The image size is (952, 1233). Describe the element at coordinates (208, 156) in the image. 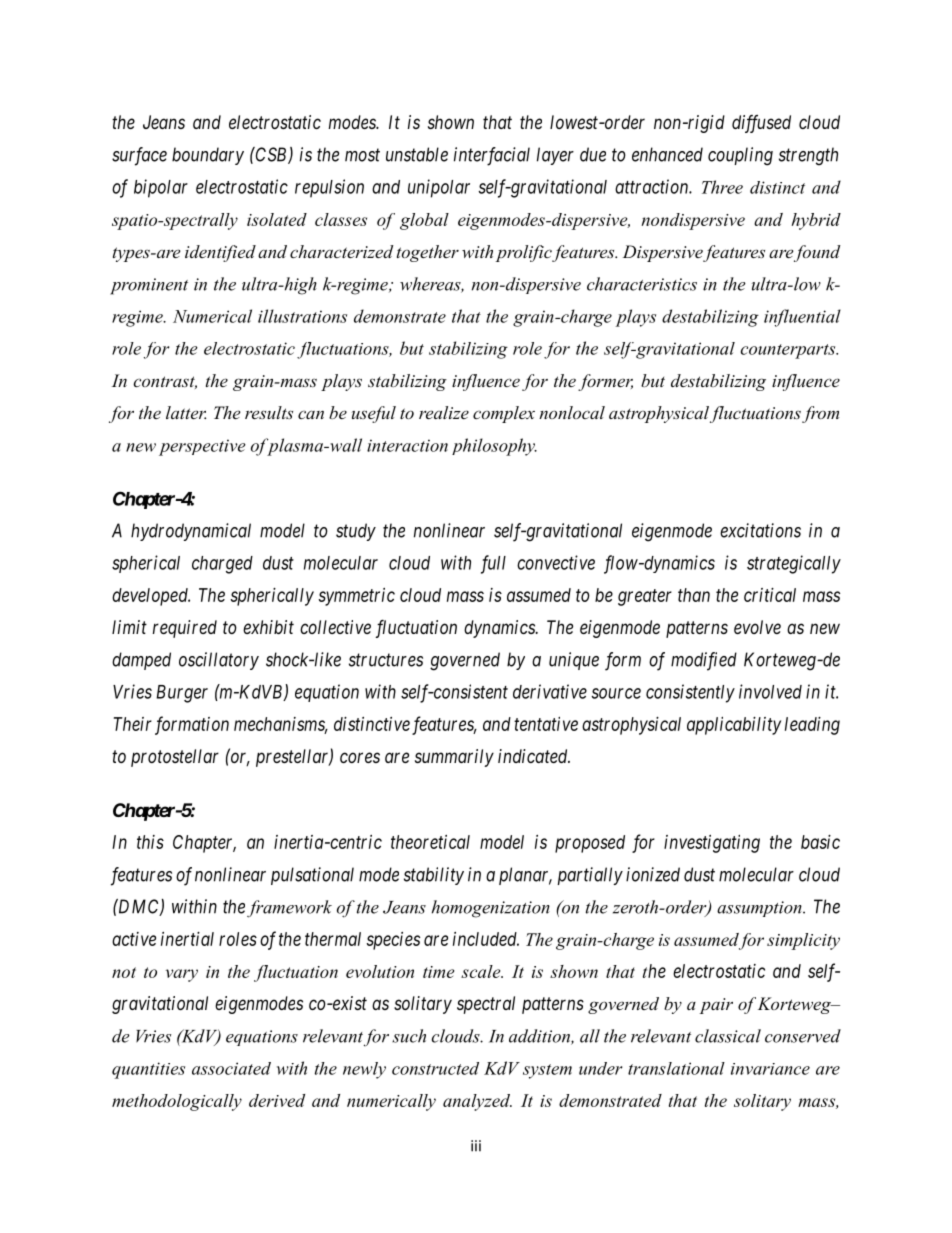

I see `boundary` at that location.
